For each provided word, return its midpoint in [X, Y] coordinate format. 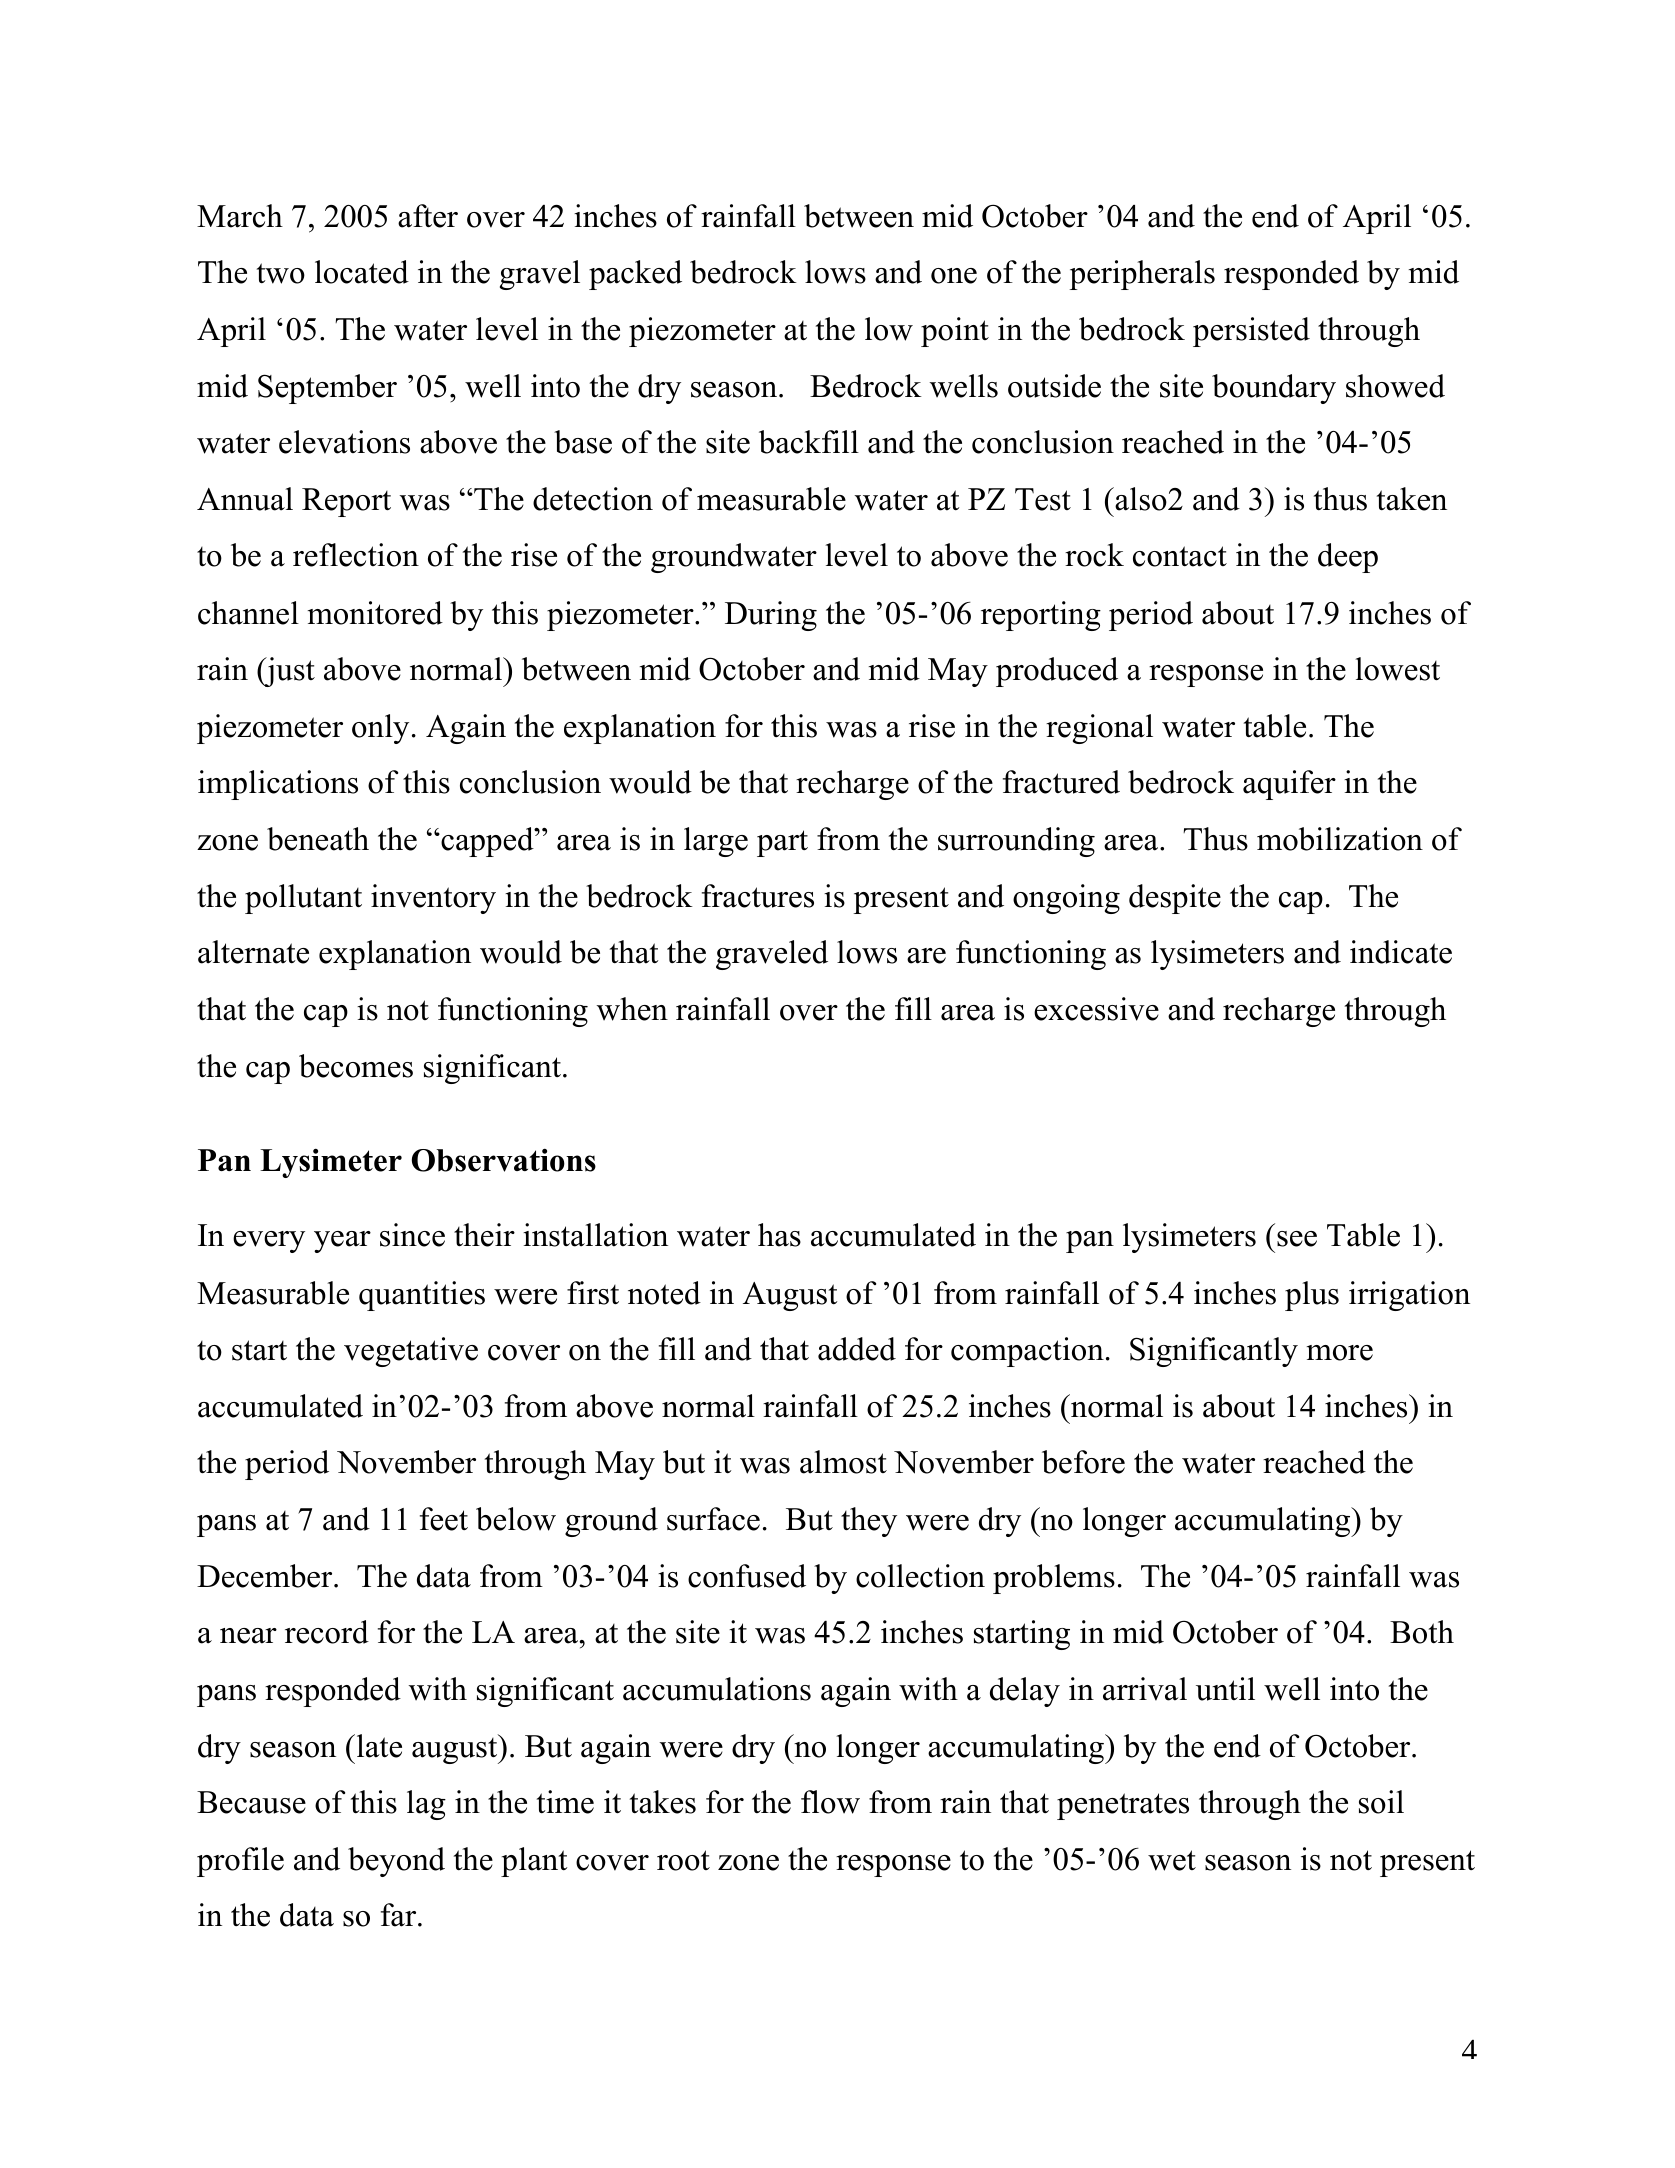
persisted [1251, 332]
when [632, 1009]
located [362, 272]
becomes [356, 1066]
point [955, 332]
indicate [1401, 952]
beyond [396, 1862]
